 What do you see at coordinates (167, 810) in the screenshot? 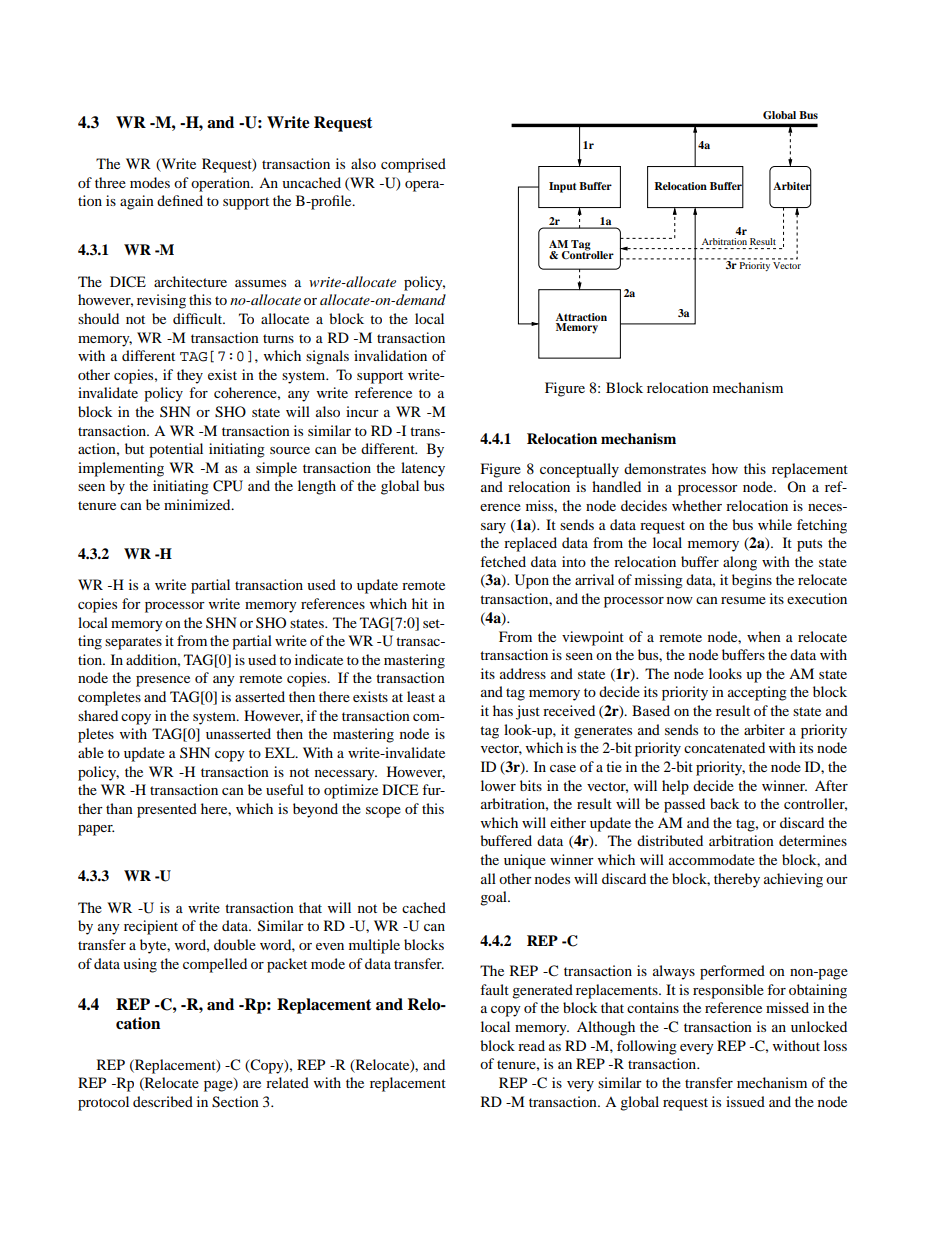
I see `presented` at bounding box center [167, 810].
